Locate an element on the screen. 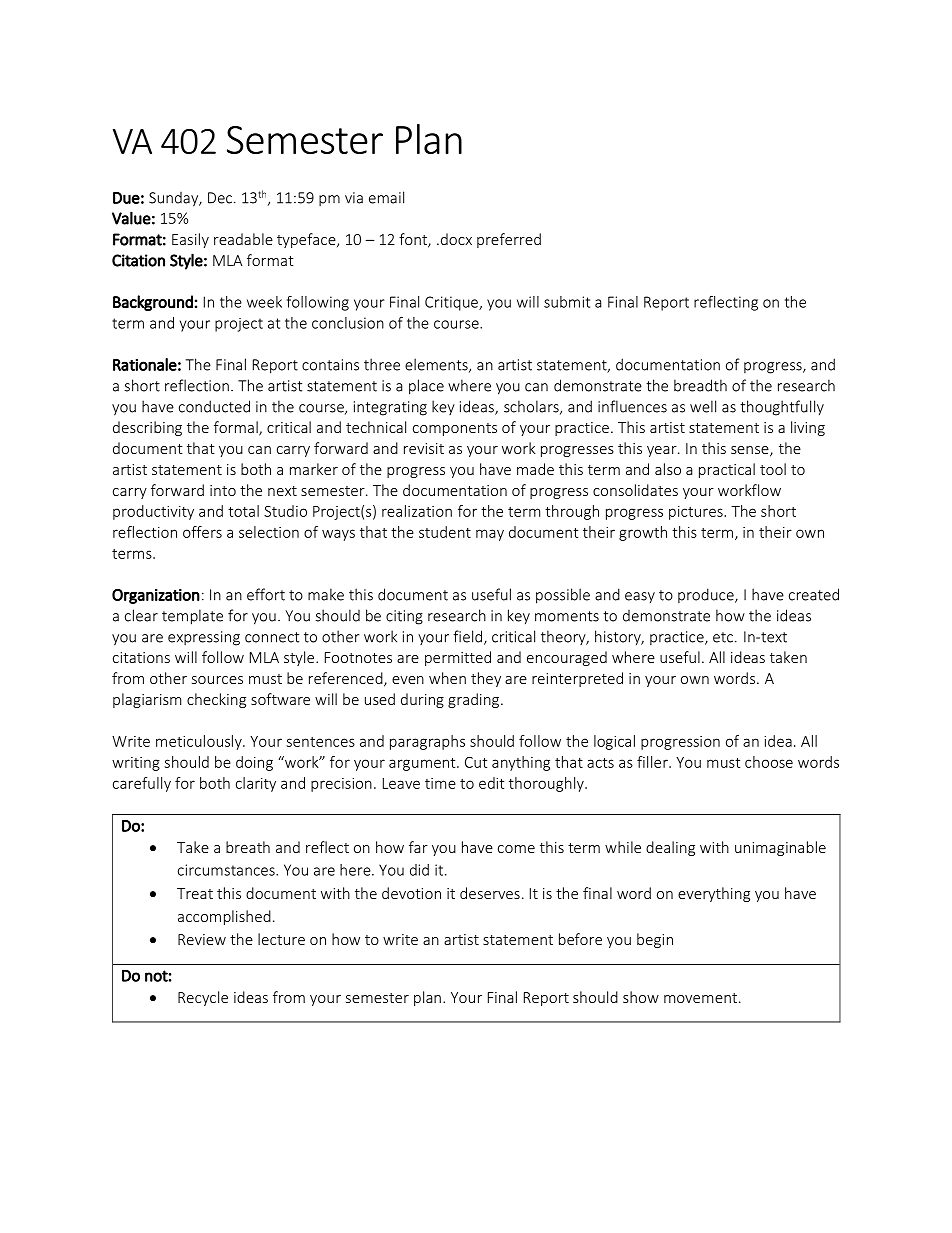  docx is located at coordinates (455, 239).
